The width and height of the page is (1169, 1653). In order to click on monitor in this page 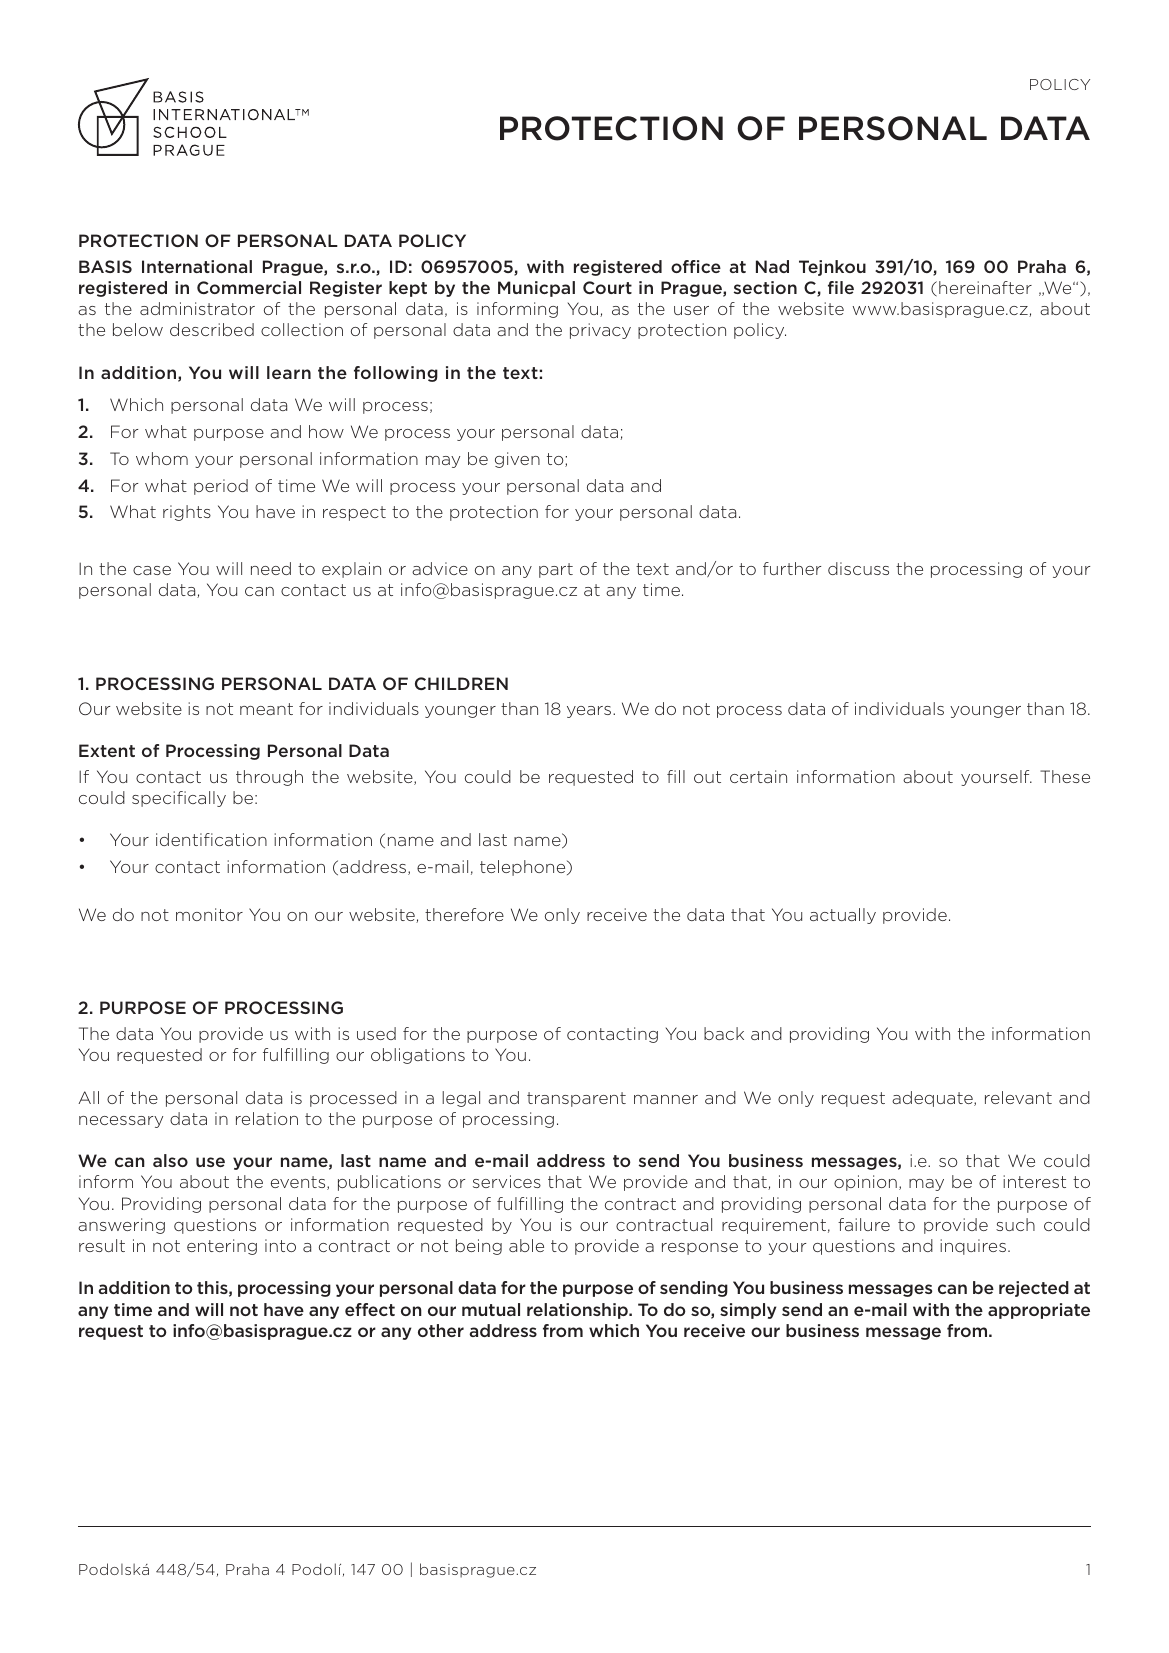, I will do `click(209, 914)`.
